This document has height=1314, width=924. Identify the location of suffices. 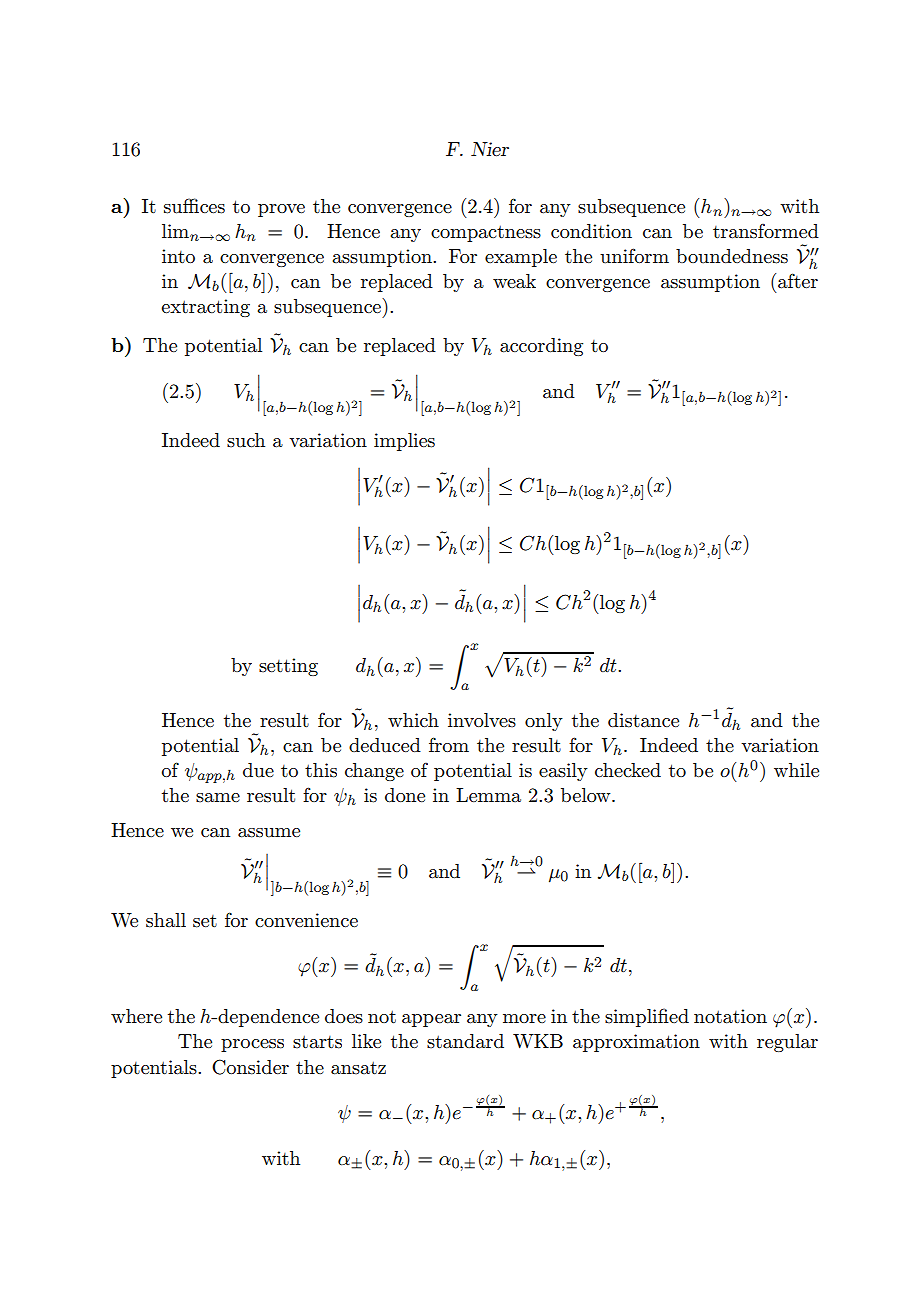
(194, 206).
